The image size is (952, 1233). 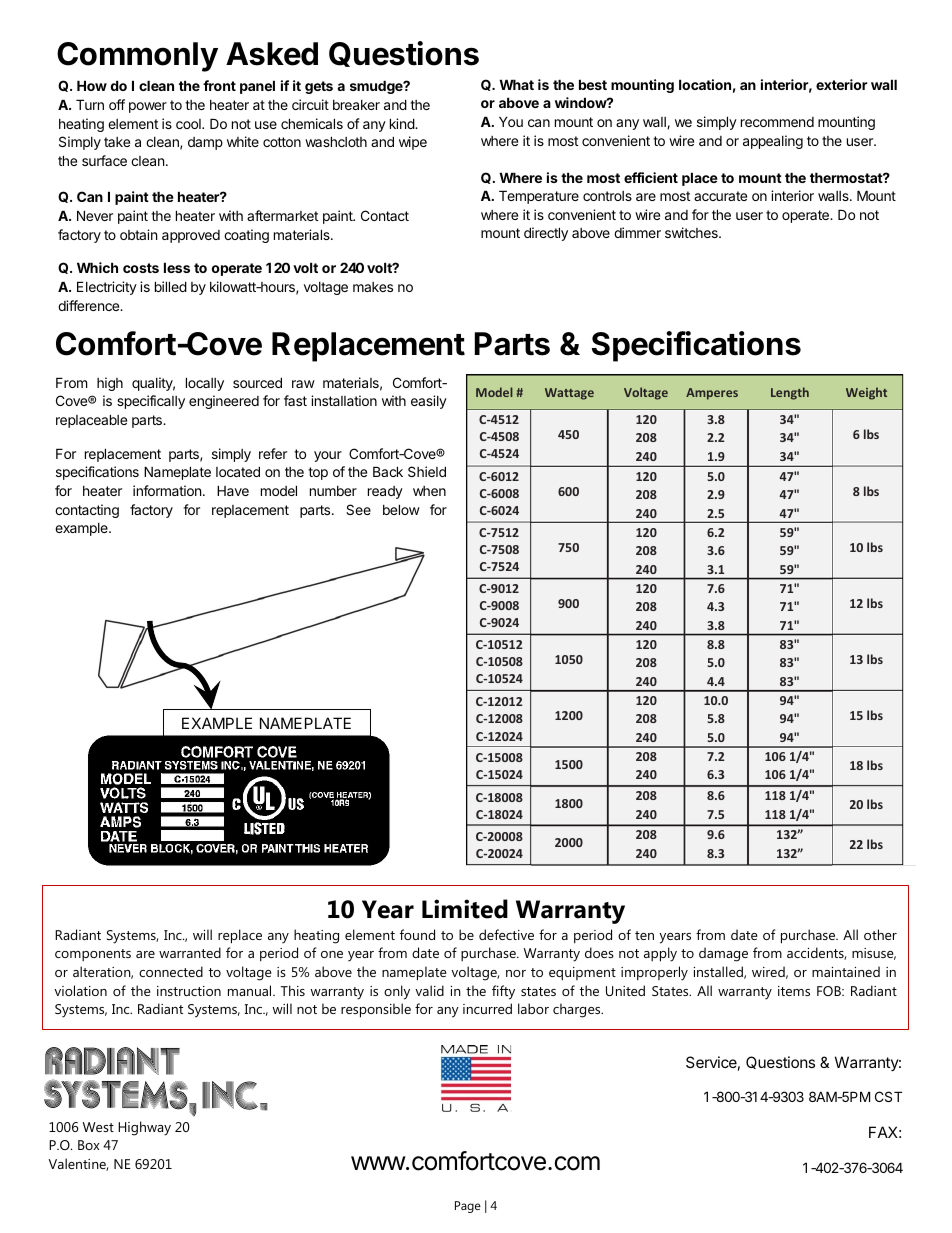 I want to click on What, so click(x=516, y=84).
